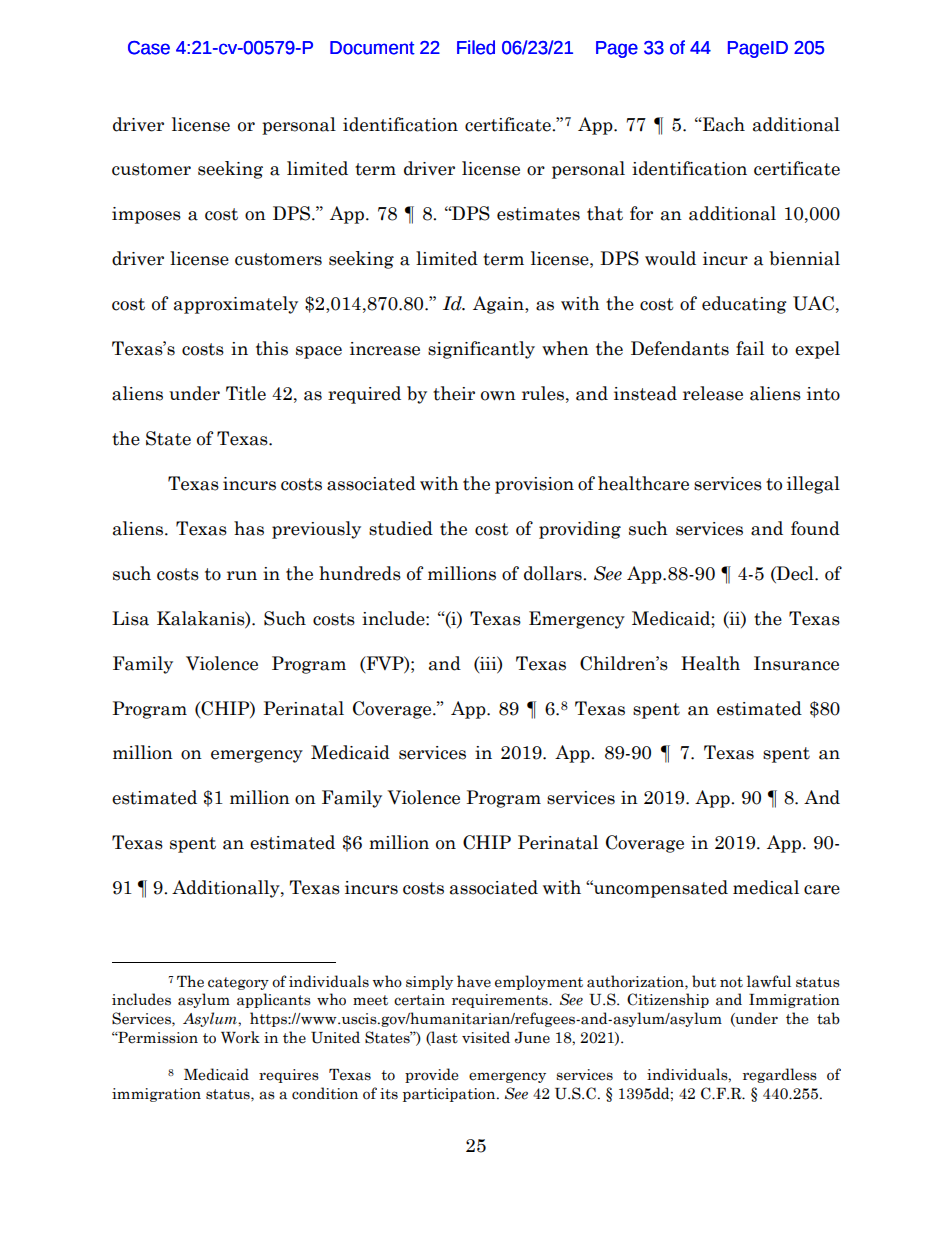  Describe the element at coordinates (486, 1037) in the screenshot. I see `visited` at that location.
